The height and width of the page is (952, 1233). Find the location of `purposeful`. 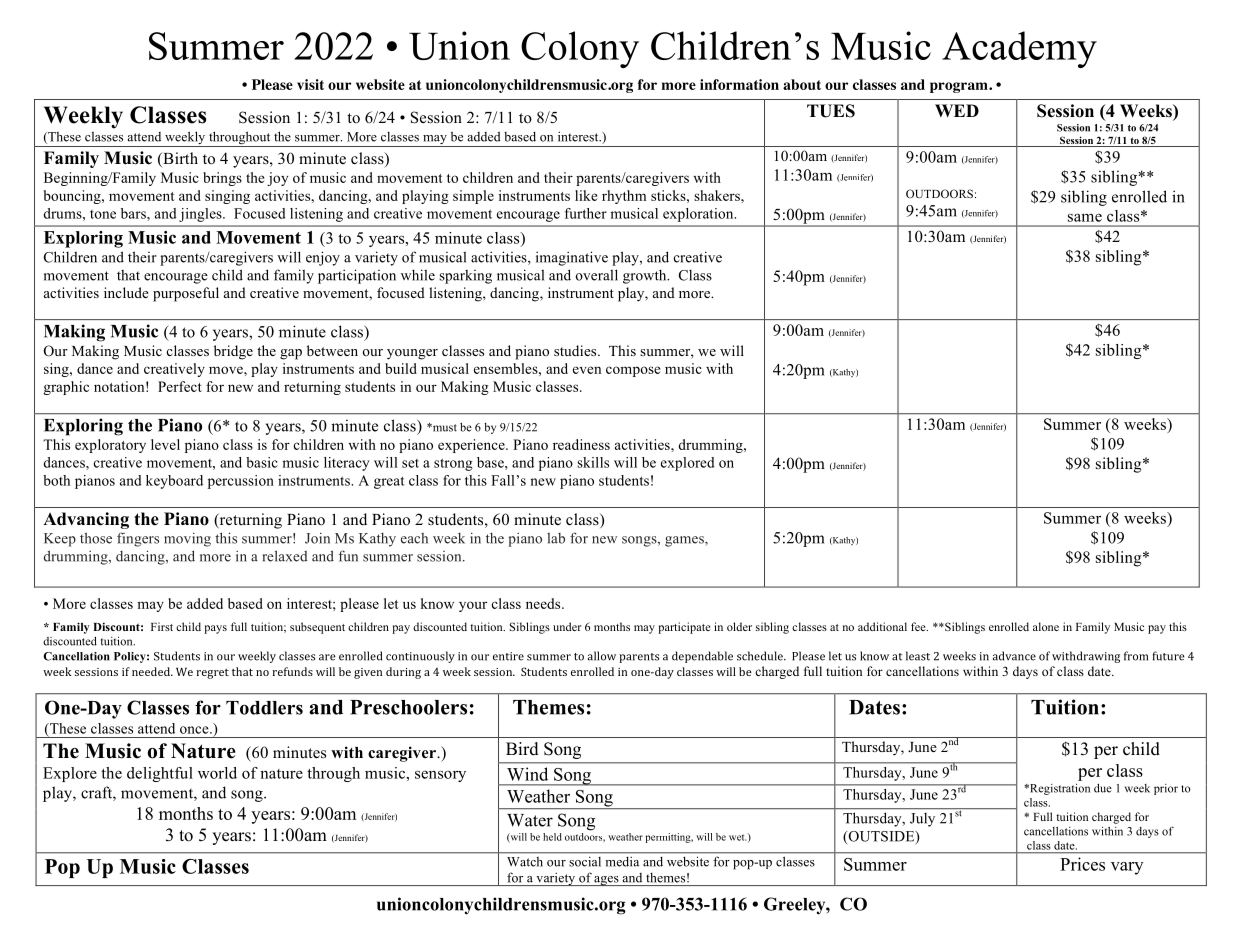

purposeful is located at coordinates (186, 294).
